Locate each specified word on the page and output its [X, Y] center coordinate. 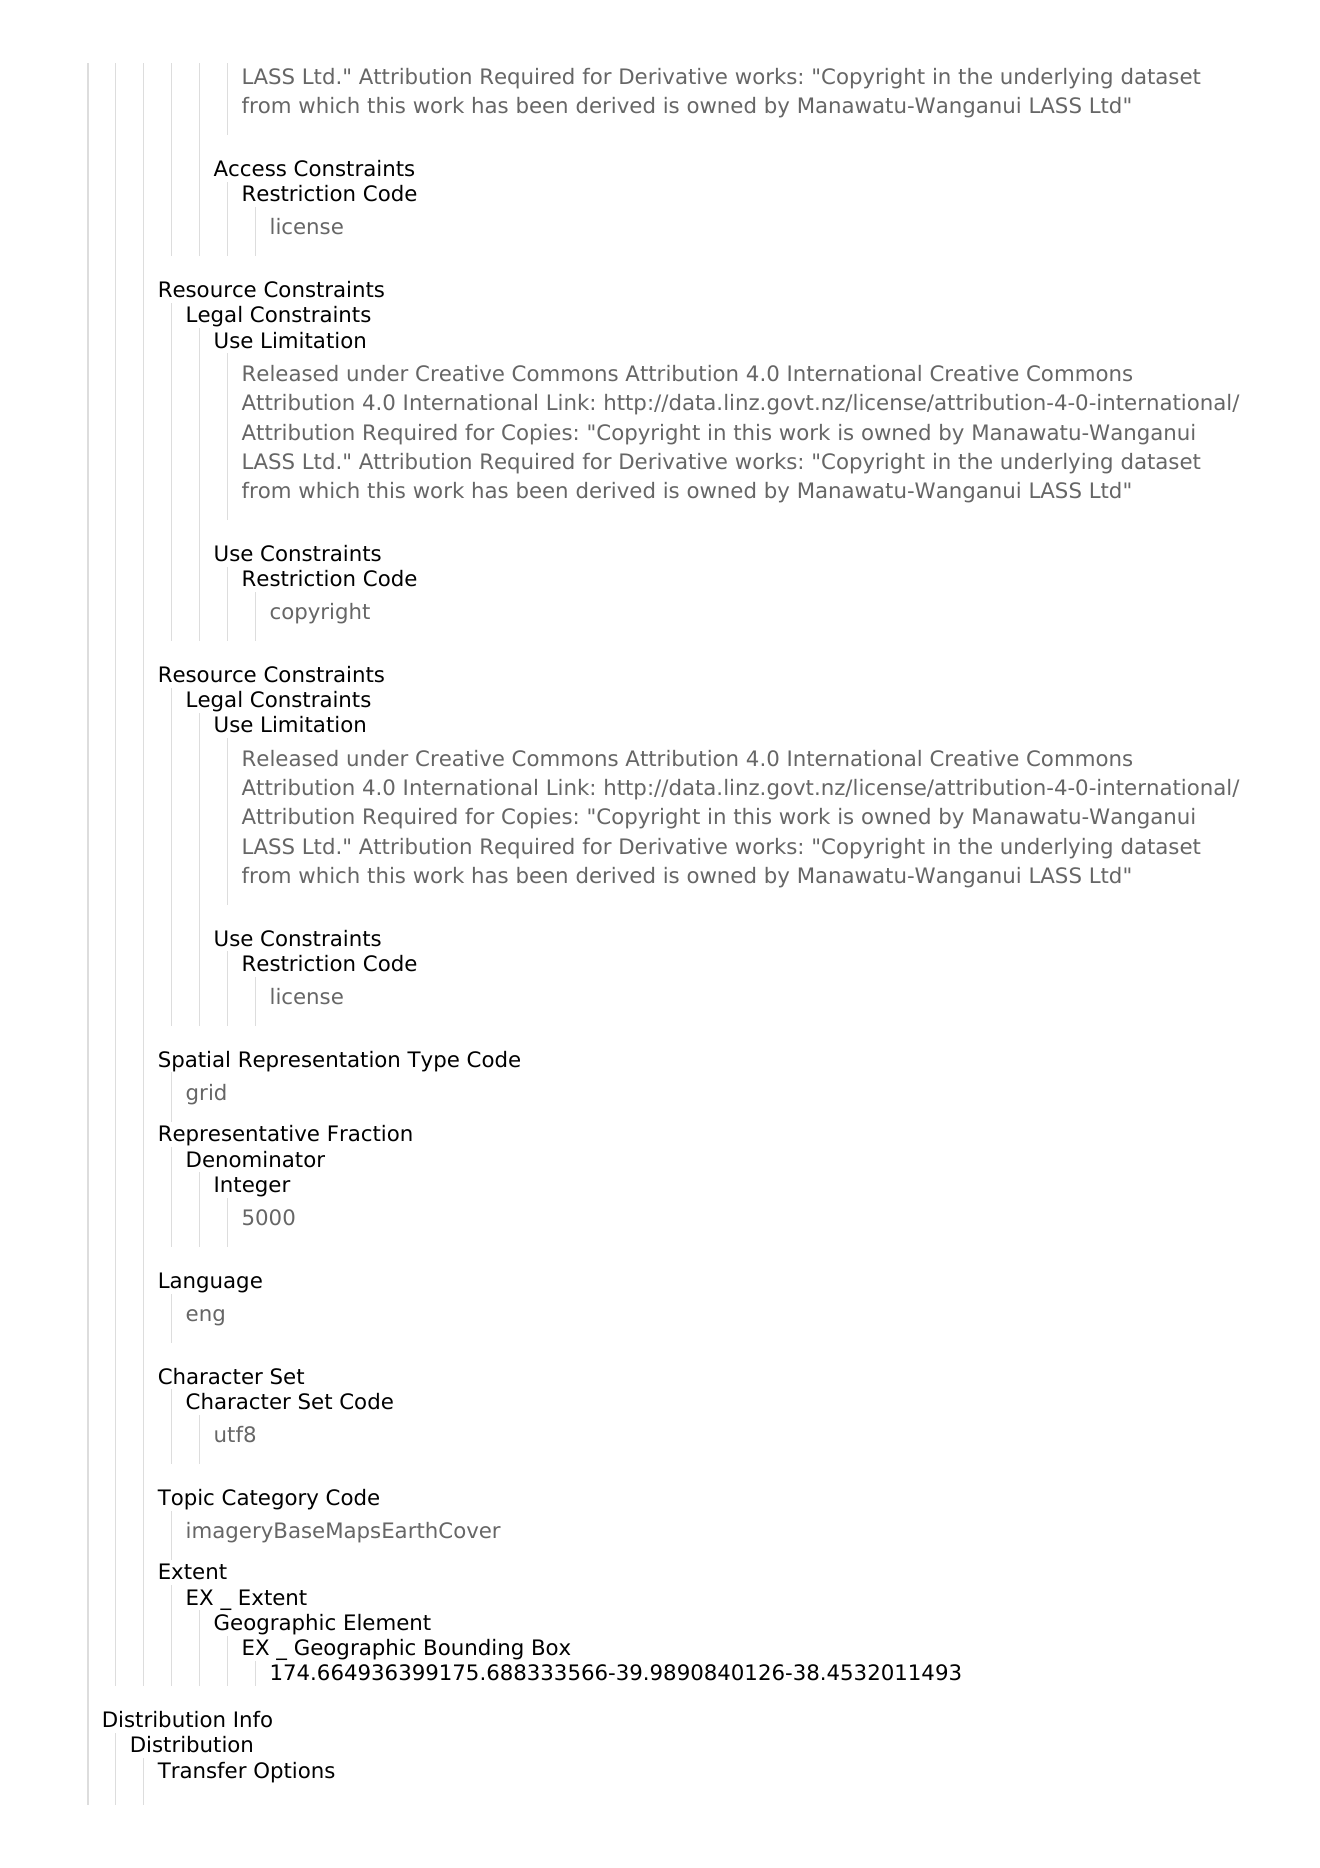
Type [433, 1061]
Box [551, 1647]
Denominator [256, 1159]
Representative [239, 1135]
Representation [319, 1061]
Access [250, 168]
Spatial [194, 1061]
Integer [253, 1186]
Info [253, 1719]
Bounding [474, 1649]
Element [388, 1622]
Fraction [370, 1133]
